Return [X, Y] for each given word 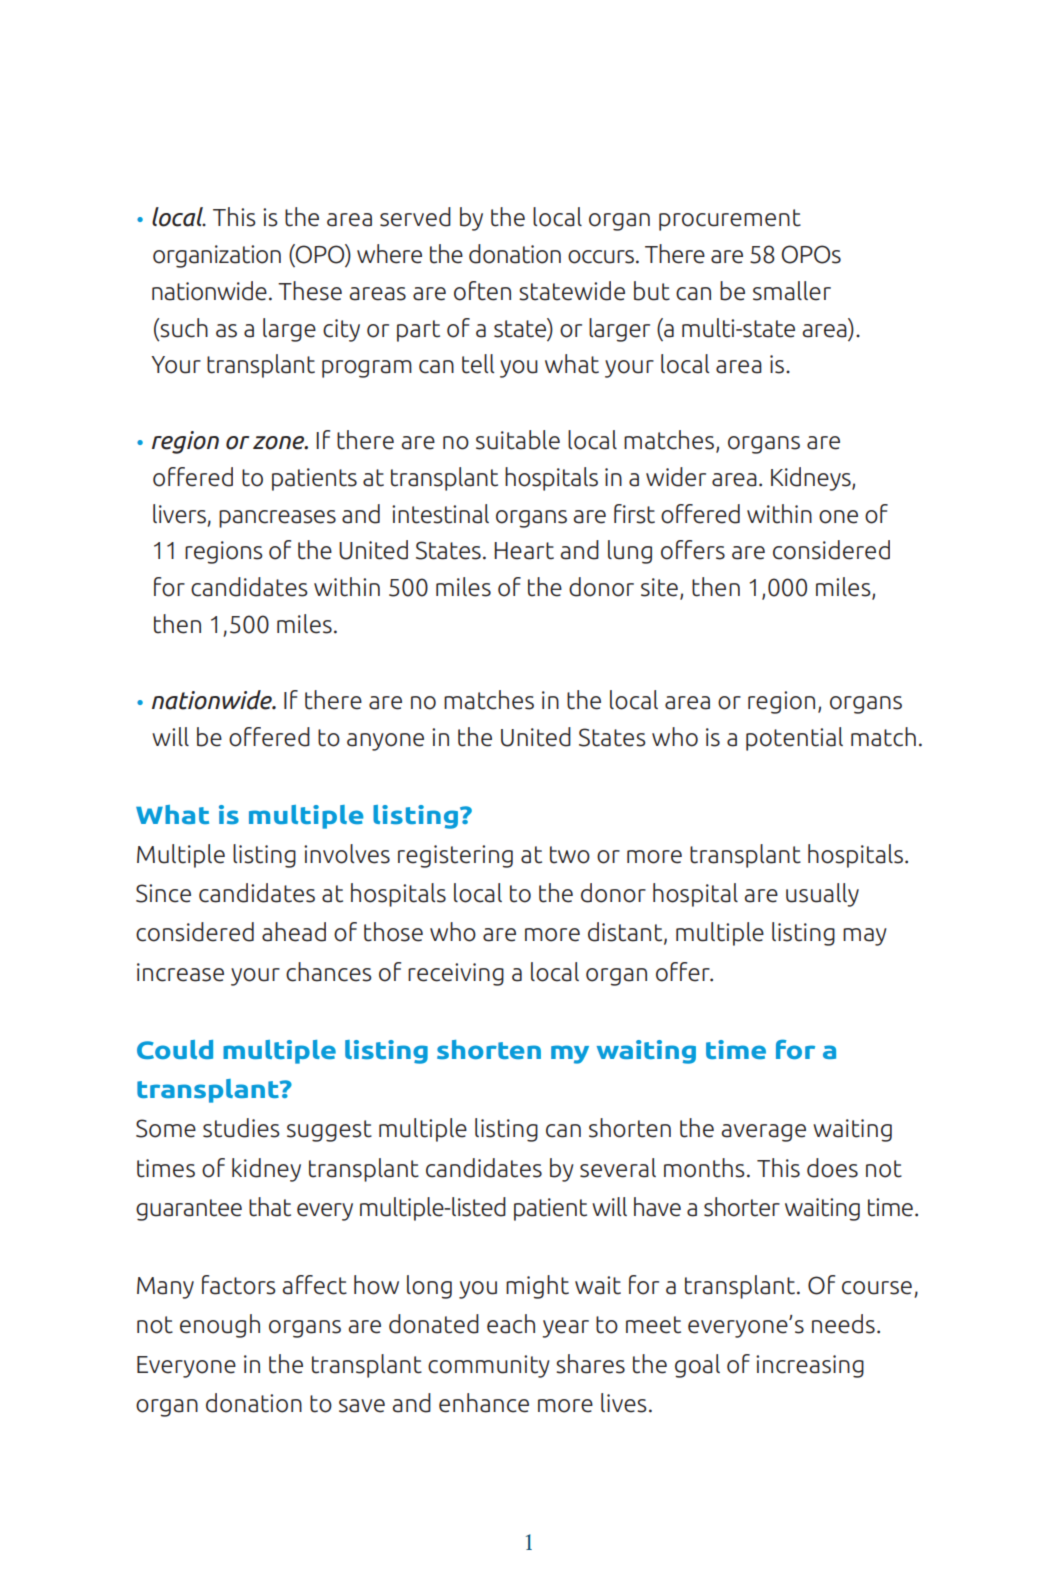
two [570, 855]
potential [794, 739]
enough [220, 1326]
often [482, 291]
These [310, 291]
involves [347, 854]
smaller [792, 291]
